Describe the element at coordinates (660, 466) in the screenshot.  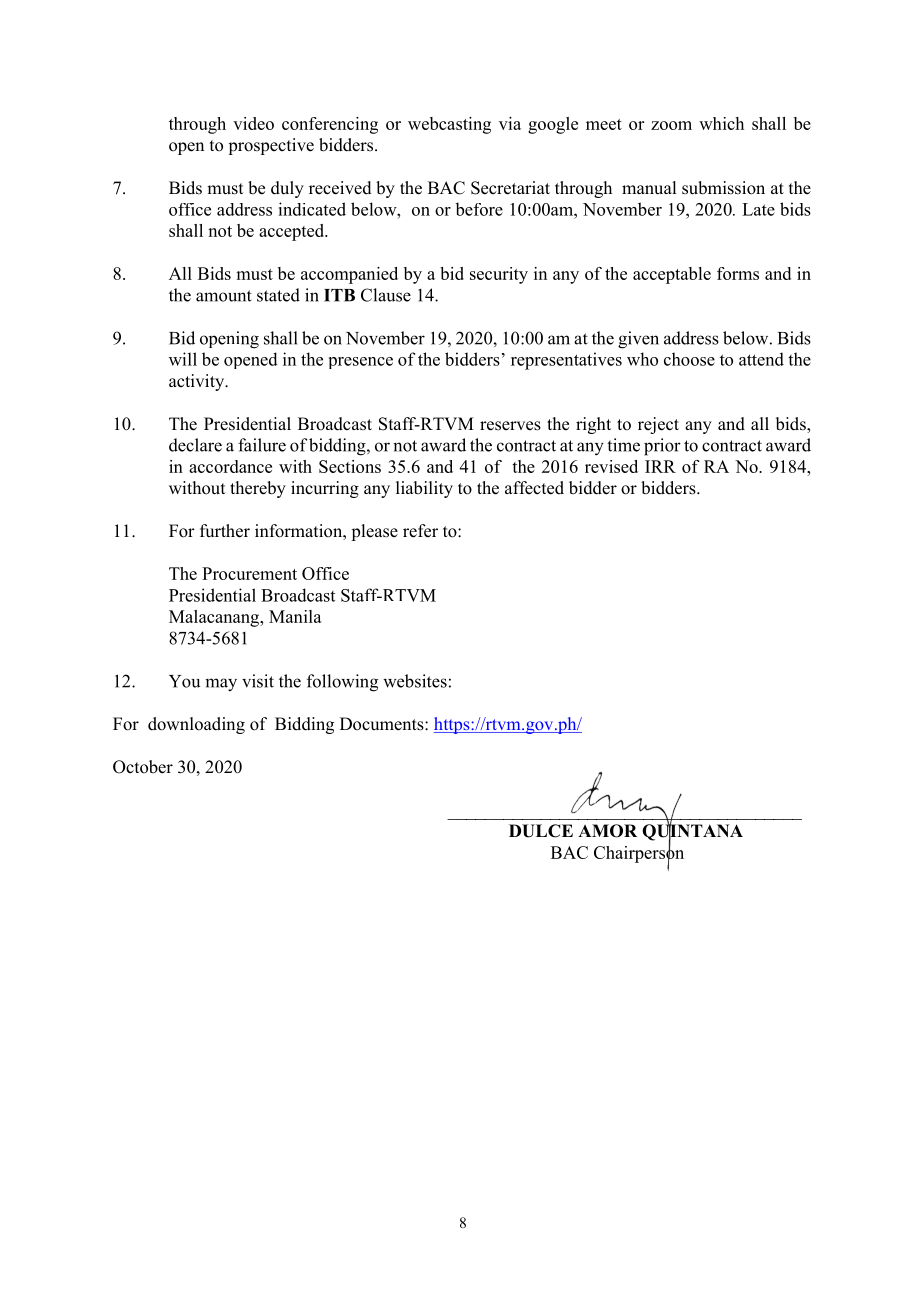
I see `IRR` at that location.
